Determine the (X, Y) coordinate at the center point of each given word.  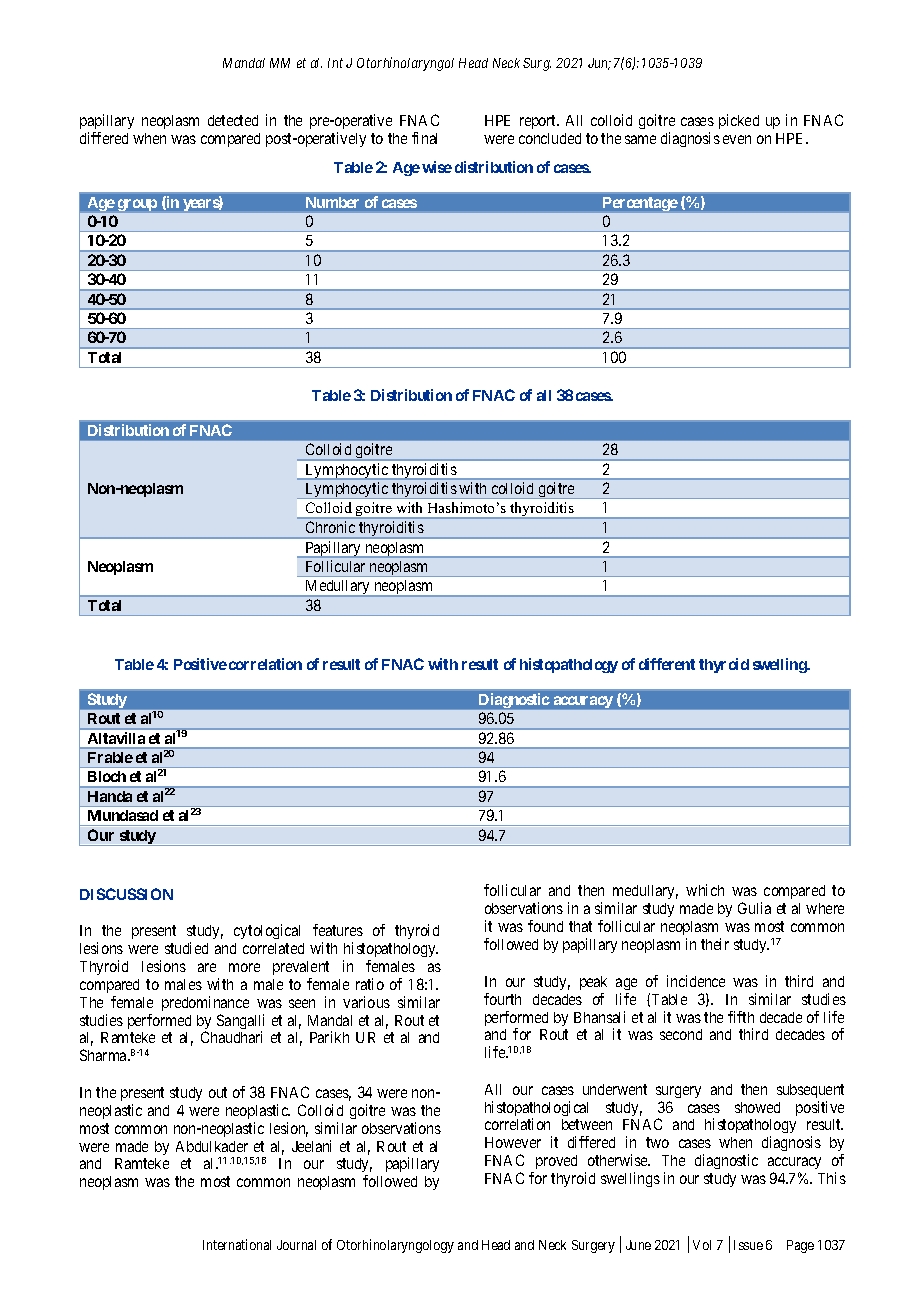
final (424, 138)
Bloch (107, 776)
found (545, 926)
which (705, 890)
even (737, 139)
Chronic (330, 527)
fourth (502, 999)
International (237, 1244)
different (667, 664)
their (715, 944)
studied (186, 948)
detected (233, 120)
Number (332, 202)
